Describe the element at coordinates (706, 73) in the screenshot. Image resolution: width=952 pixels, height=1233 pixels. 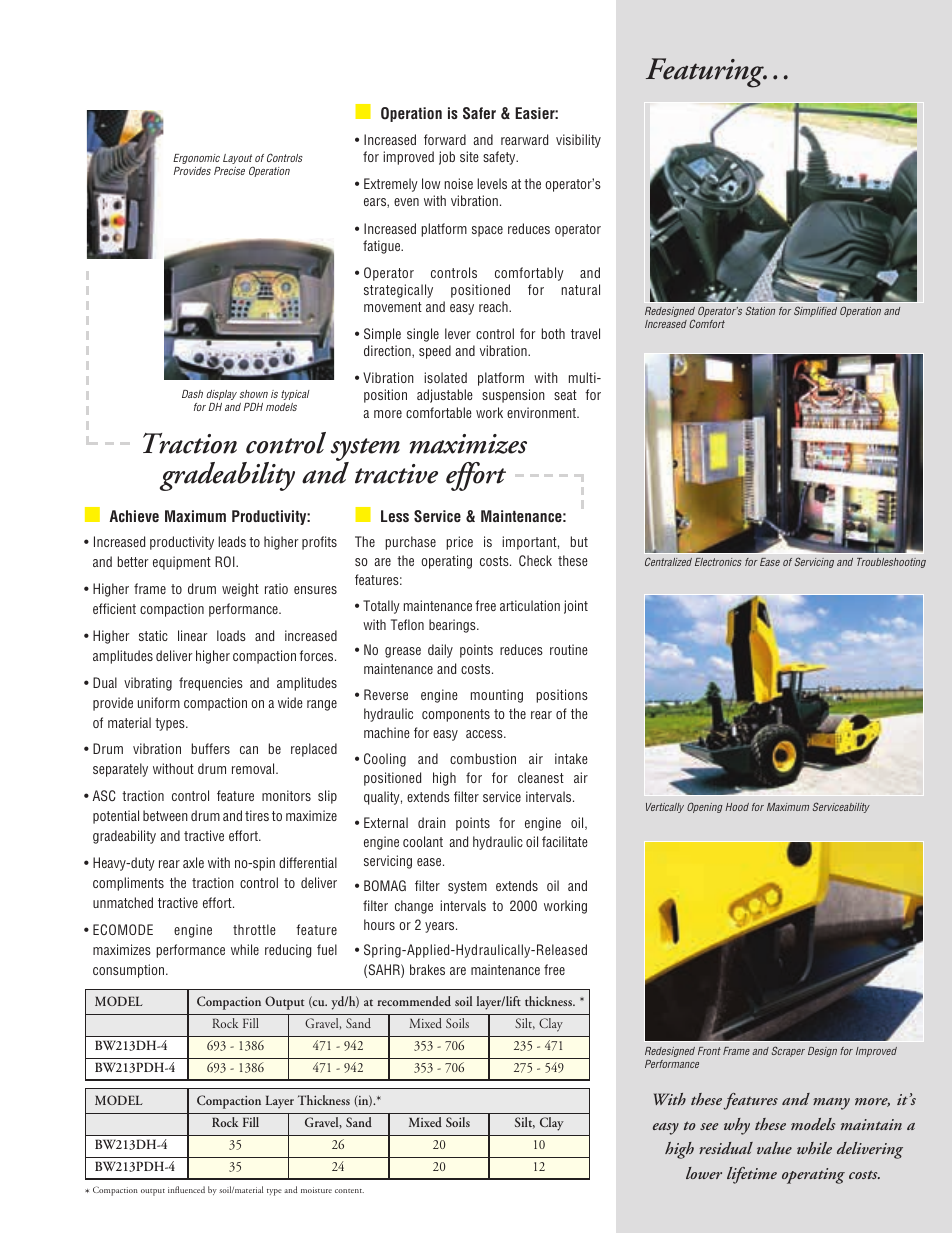
I see `Featuring` at that location.
